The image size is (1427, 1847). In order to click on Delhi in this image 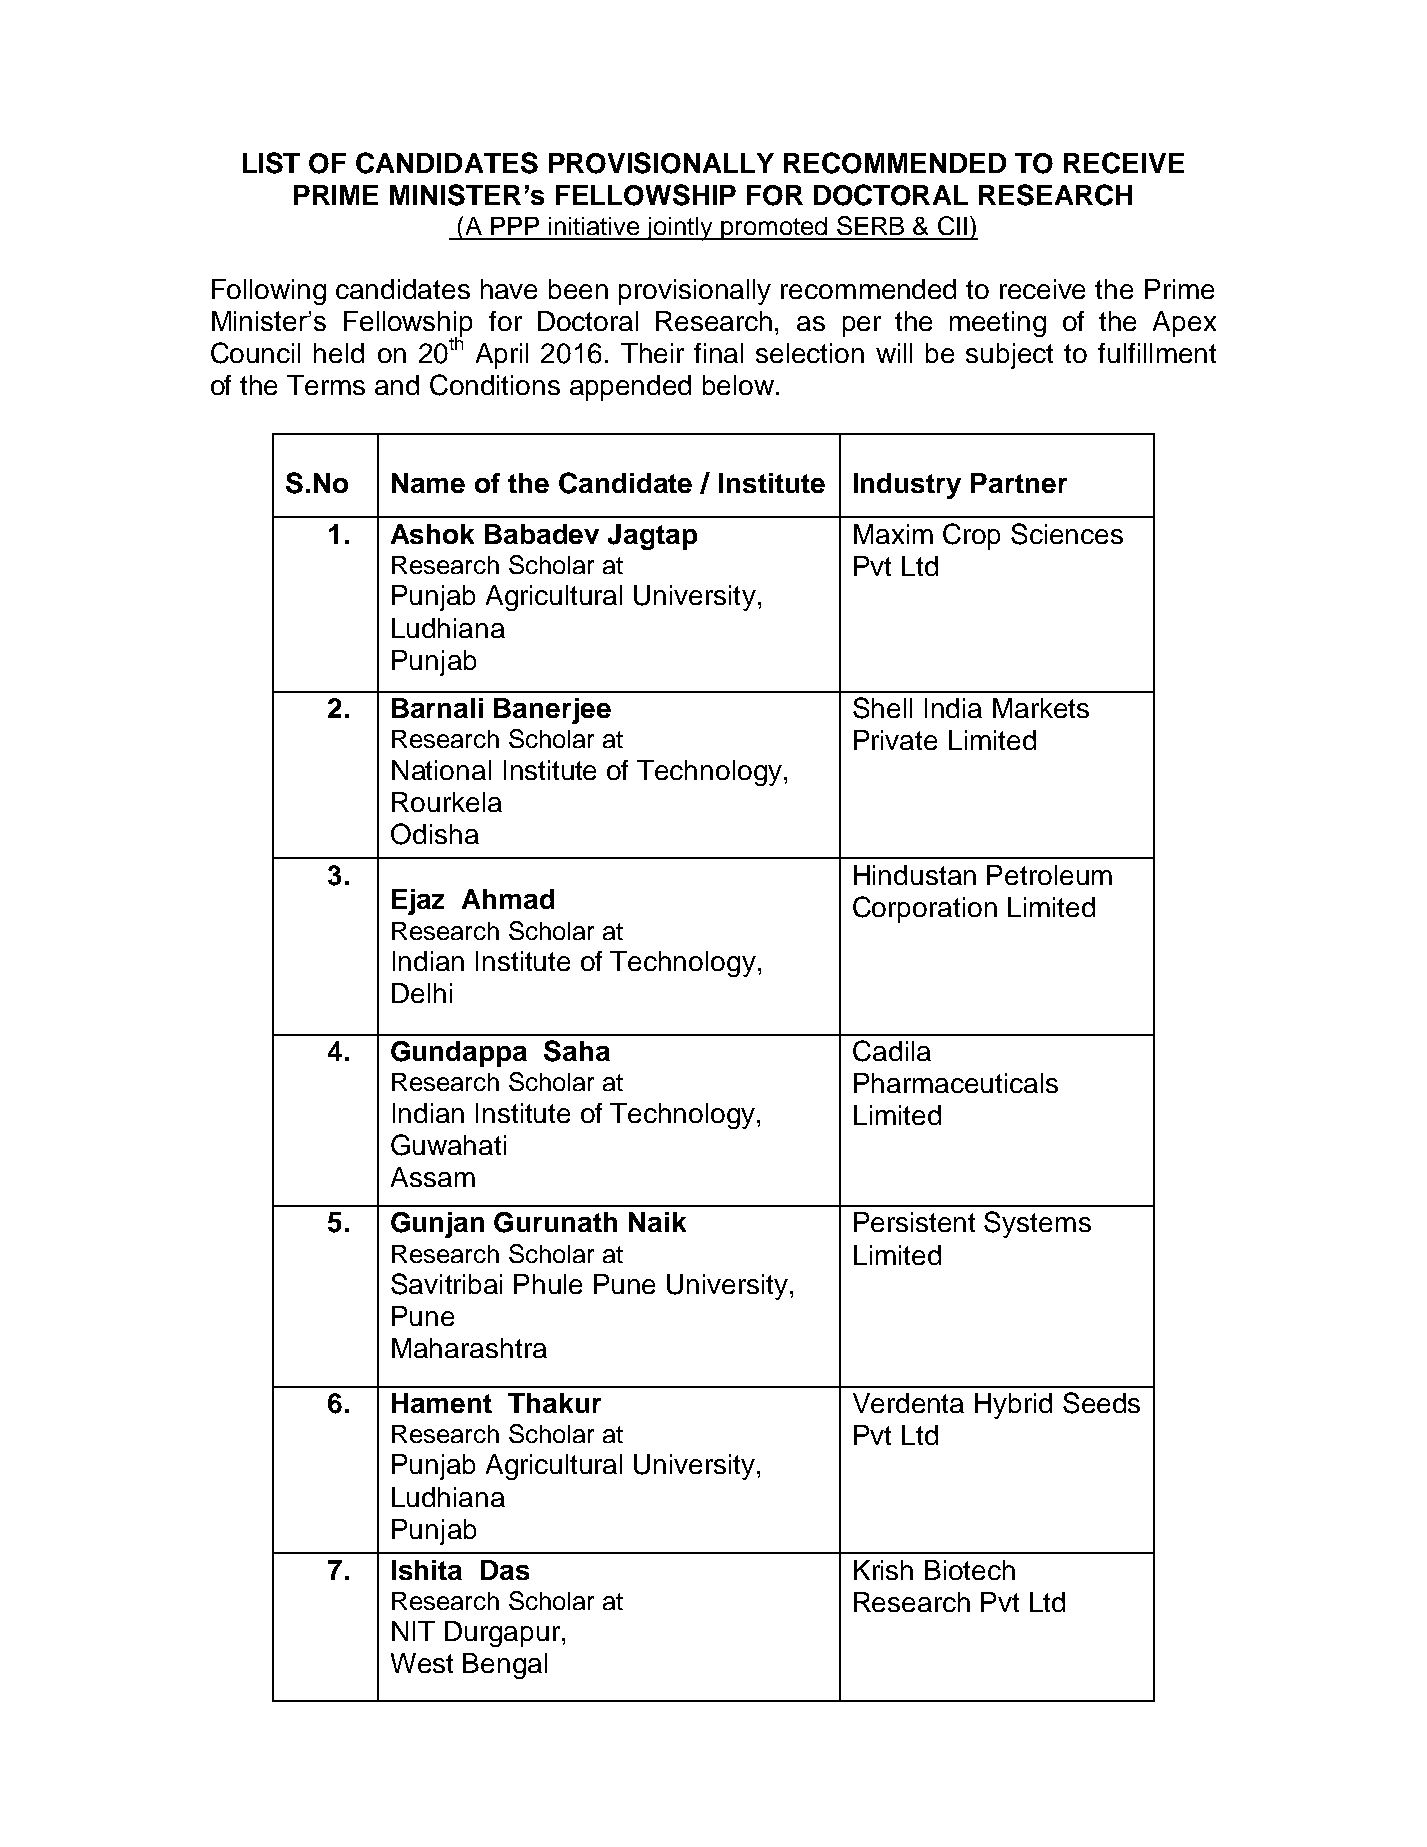, I will do `click(422, 993)`.
